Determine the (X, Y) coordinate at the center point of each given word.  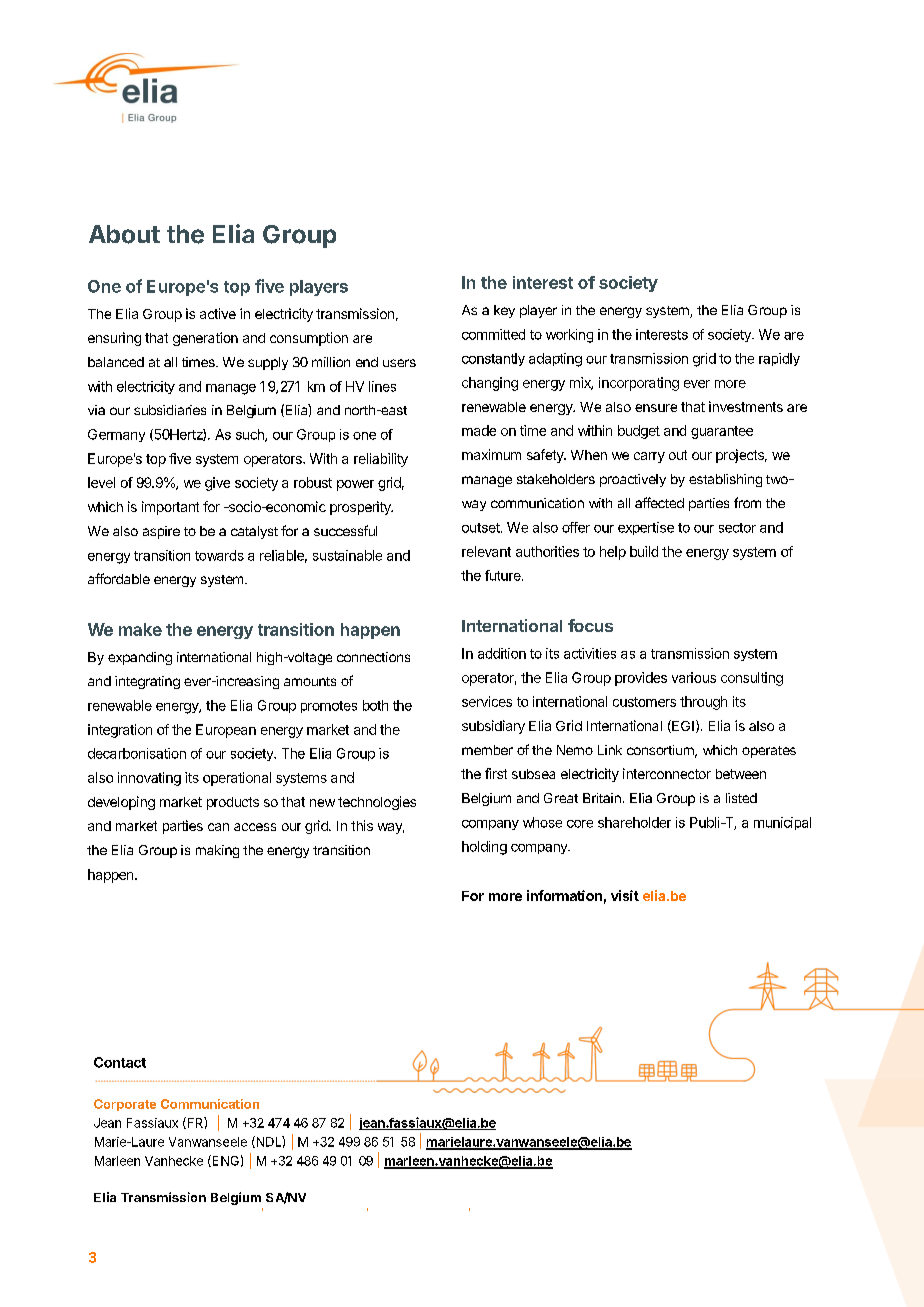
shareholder (634, 822)
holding (484, 848)
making (217, 851)
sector (737, 528)
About (124, 234)
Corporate (125, 1105)
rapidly (779, 359)
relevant (486, 551)
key (504, 311)
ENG (224, 1161)
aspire (161, 532)
